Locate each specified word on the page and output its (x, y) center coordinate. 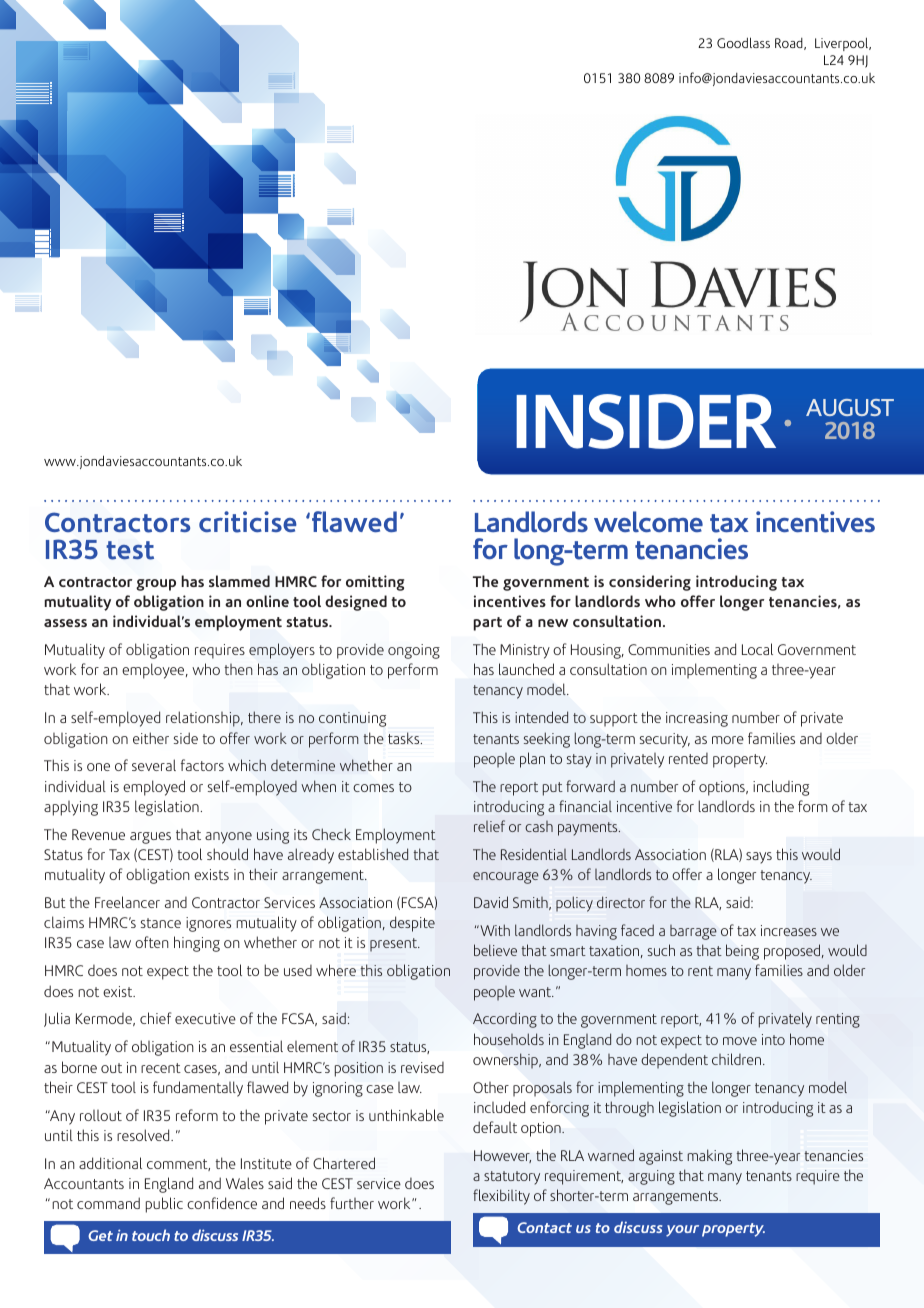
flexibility (501, 1197)
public (164, 1205)
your (682, 1231)
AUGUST (850, 407)
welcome (648, 521)
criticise (248, 522)
